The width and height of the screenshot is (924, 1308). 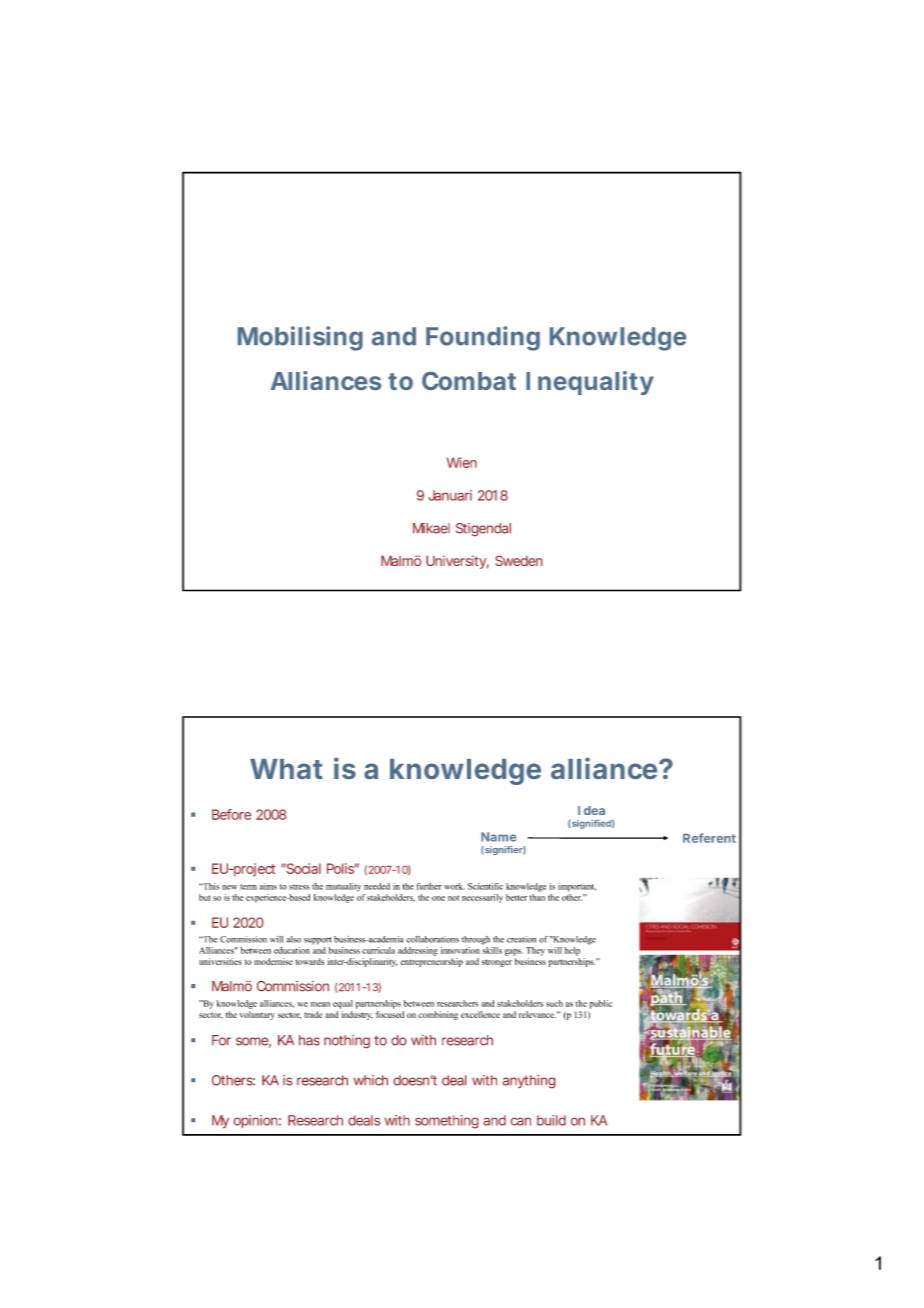 I want to click on Name, so click(x=498, y=837).
